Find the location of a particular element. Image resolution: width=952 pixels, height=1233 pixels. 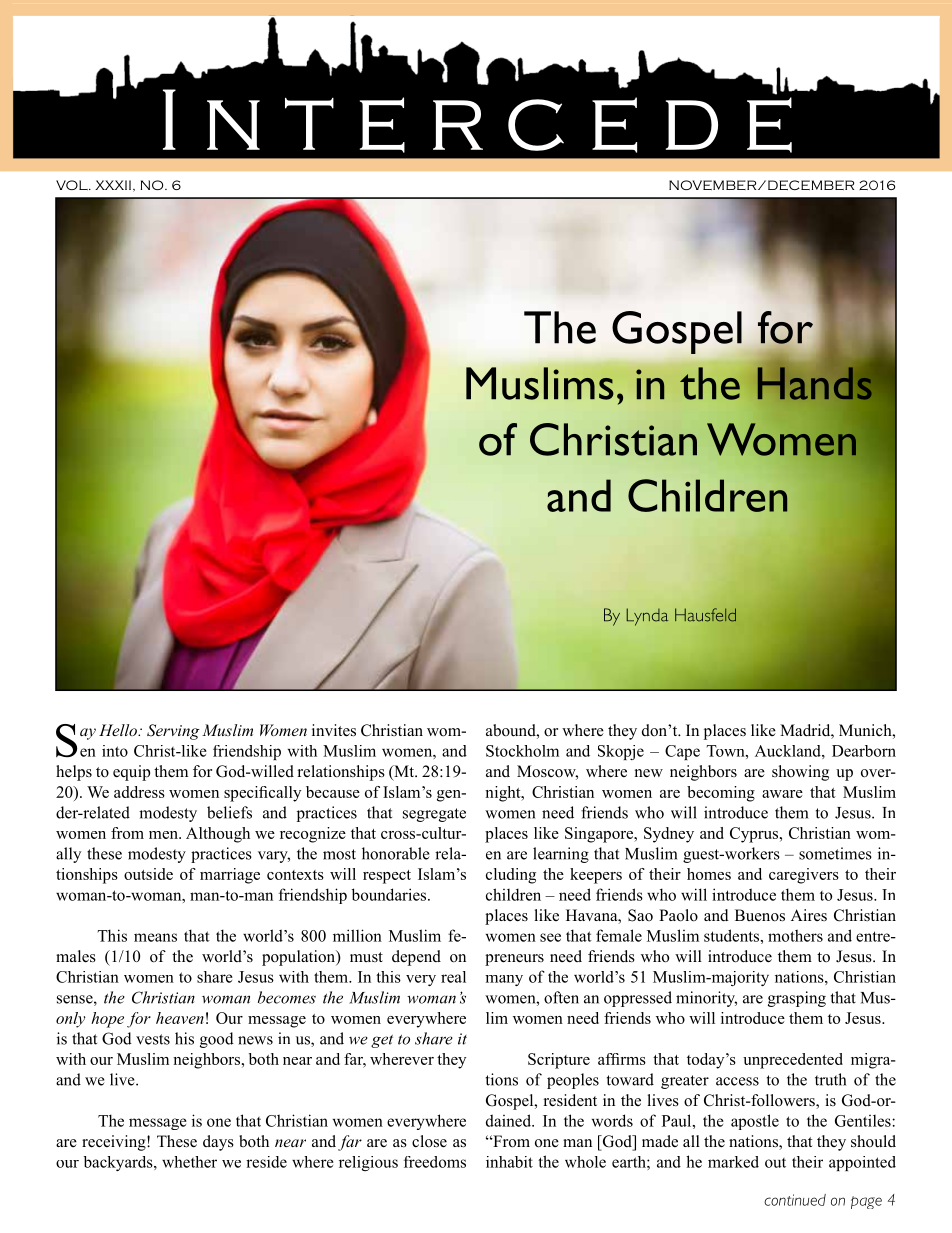

Dearborn is located at coordinates (864, 751).
